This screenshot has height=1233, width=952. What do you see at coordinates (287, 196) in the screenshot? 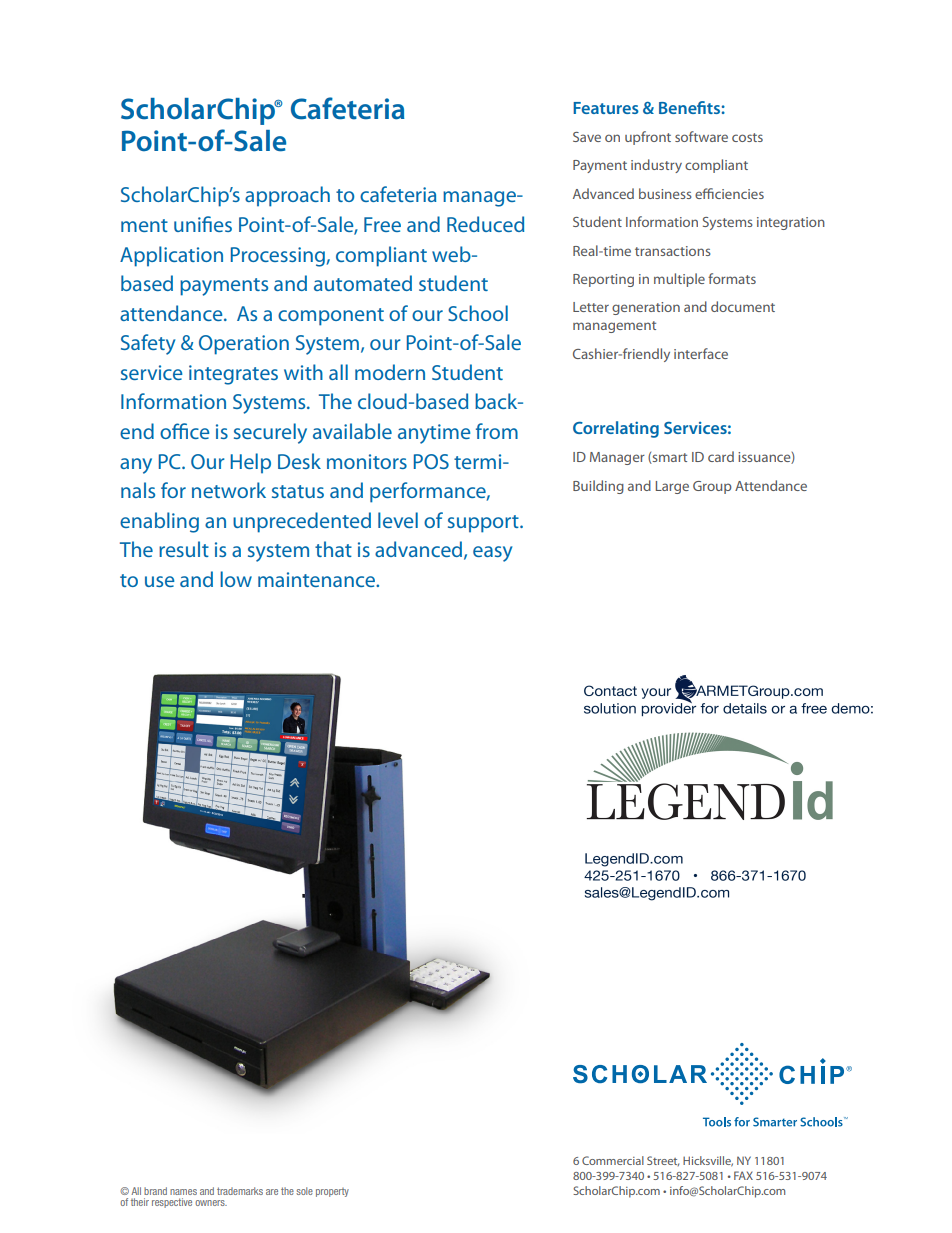
I see `approach` at bounding box center [287, 196].
